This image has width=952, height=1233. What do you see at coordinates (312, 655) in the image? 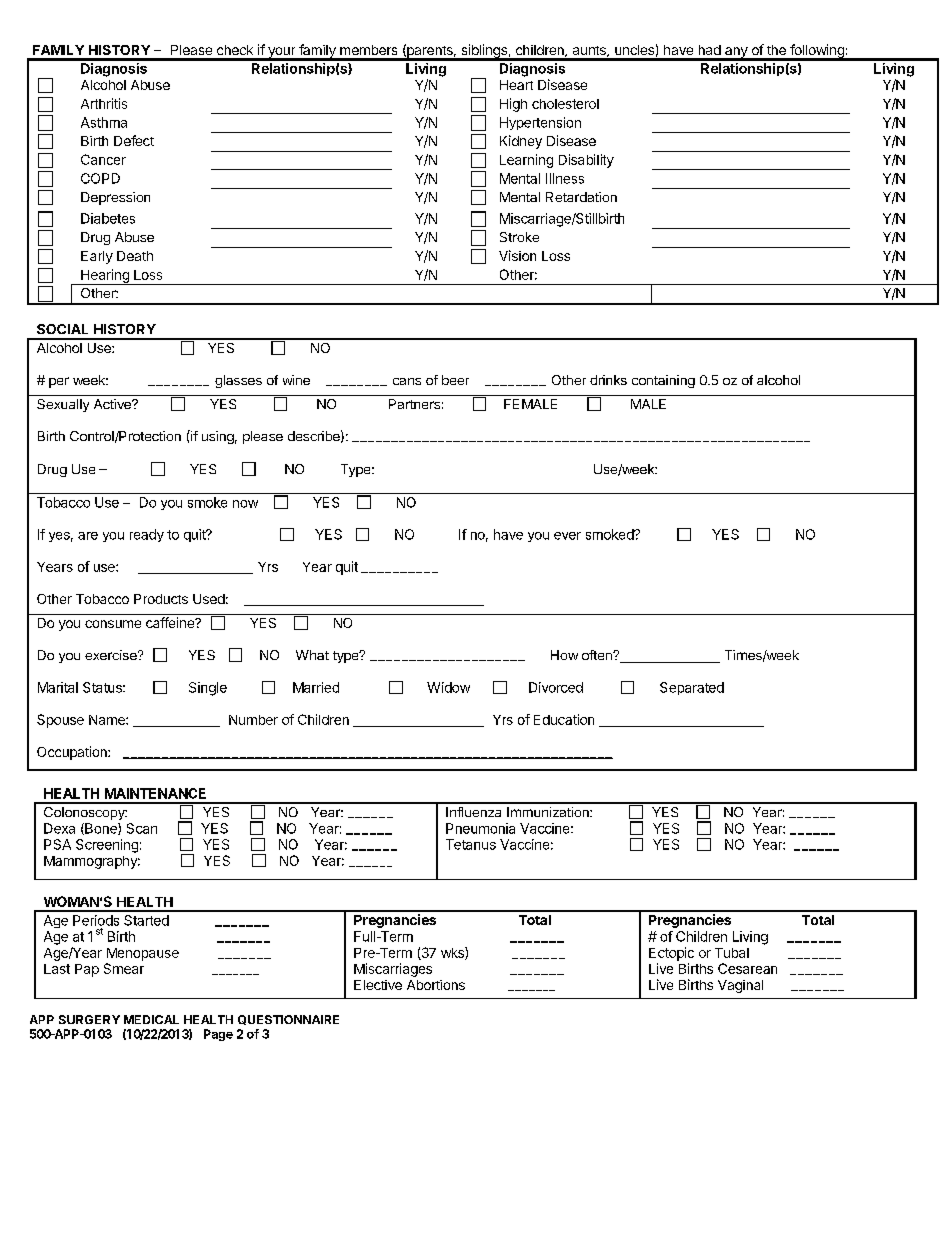
I see `What` at bounding box center [312, 655].
